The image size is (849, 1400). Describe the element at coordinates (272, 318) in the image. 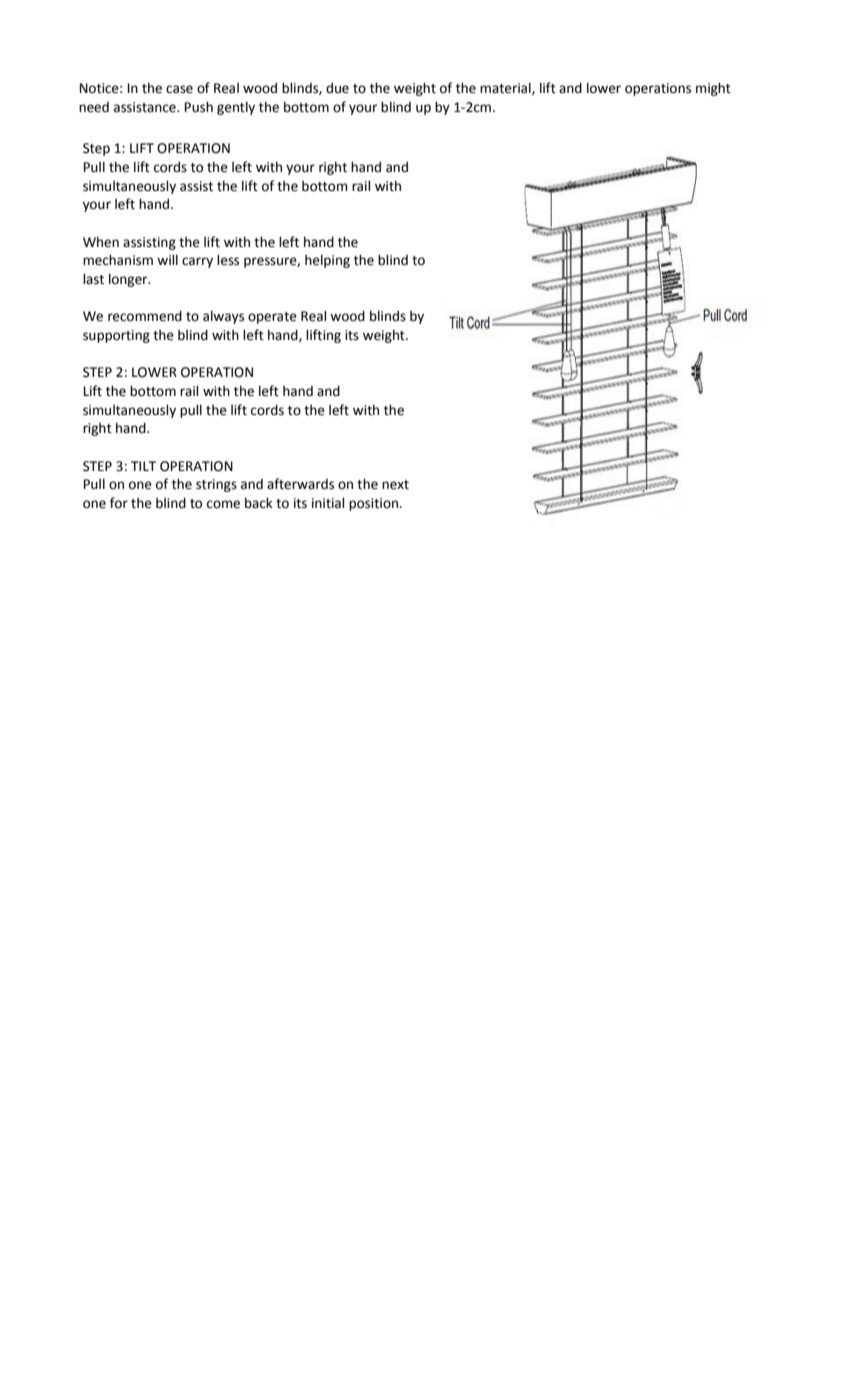

I see `operate` at that location.
